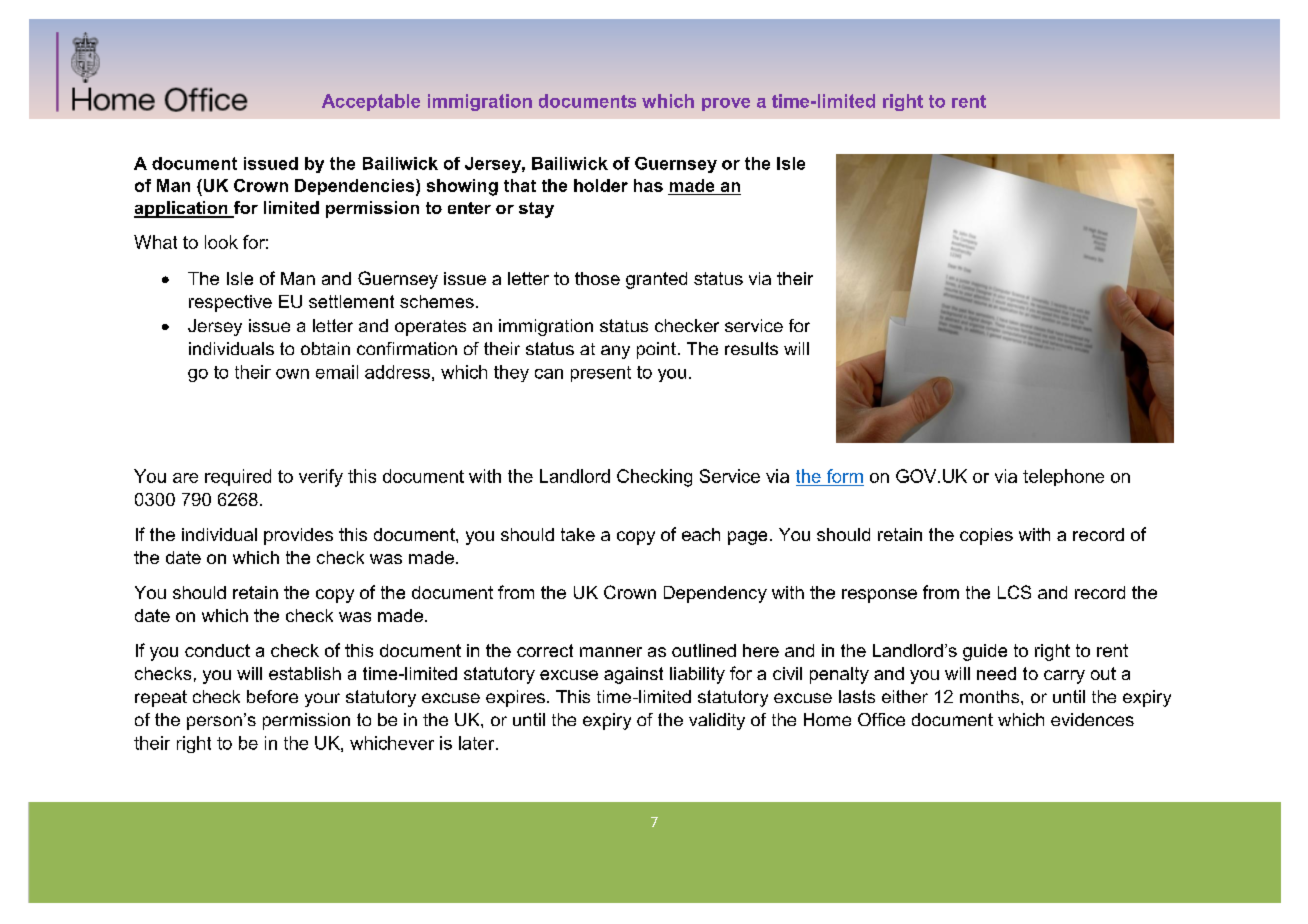  What do you see at coordinates (272, 696) in the page?
I see `before` at bounding box center [272, 696].
